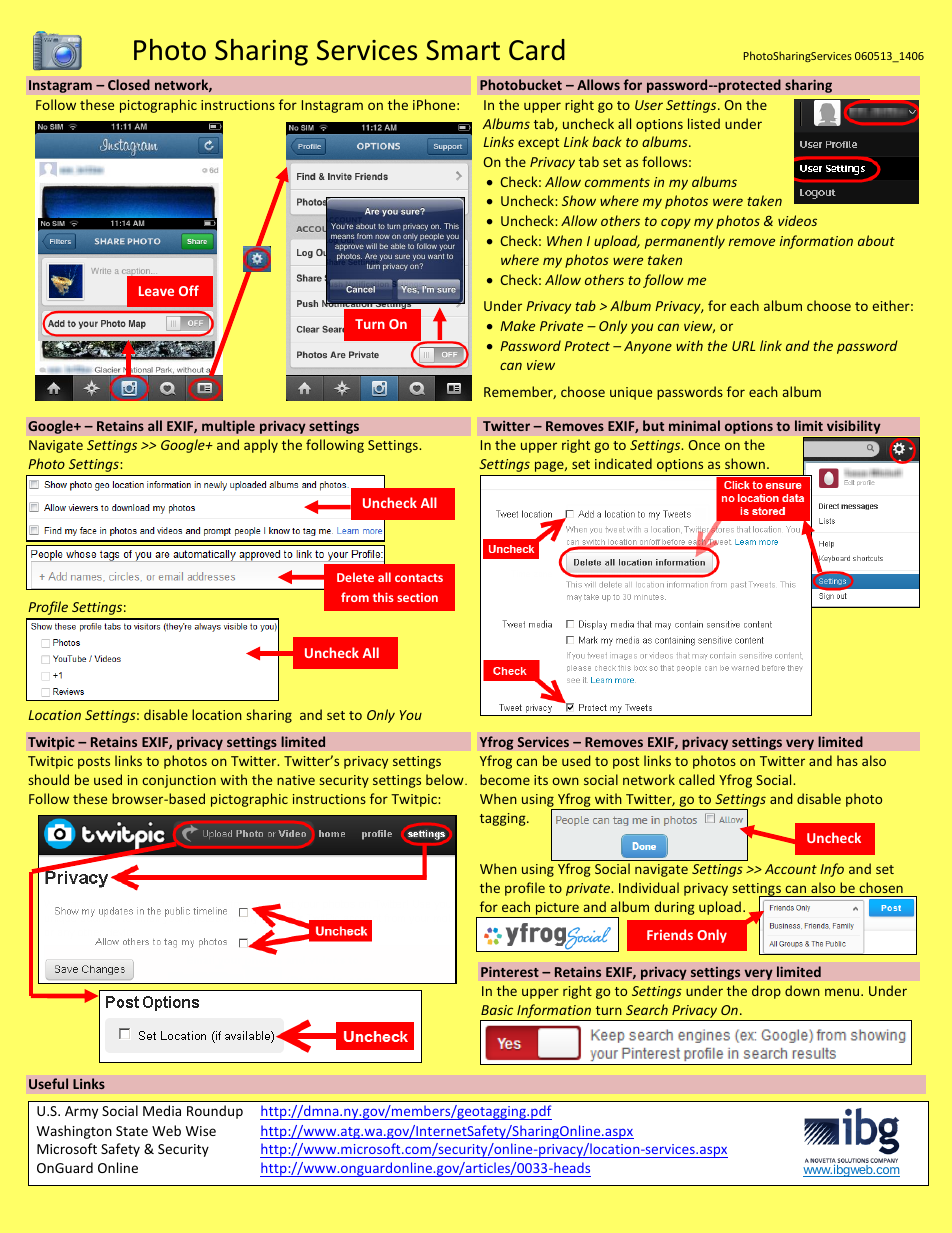  Describe the element at coordinates (517, 325) in the screenshot. I see `Make` at that location.
